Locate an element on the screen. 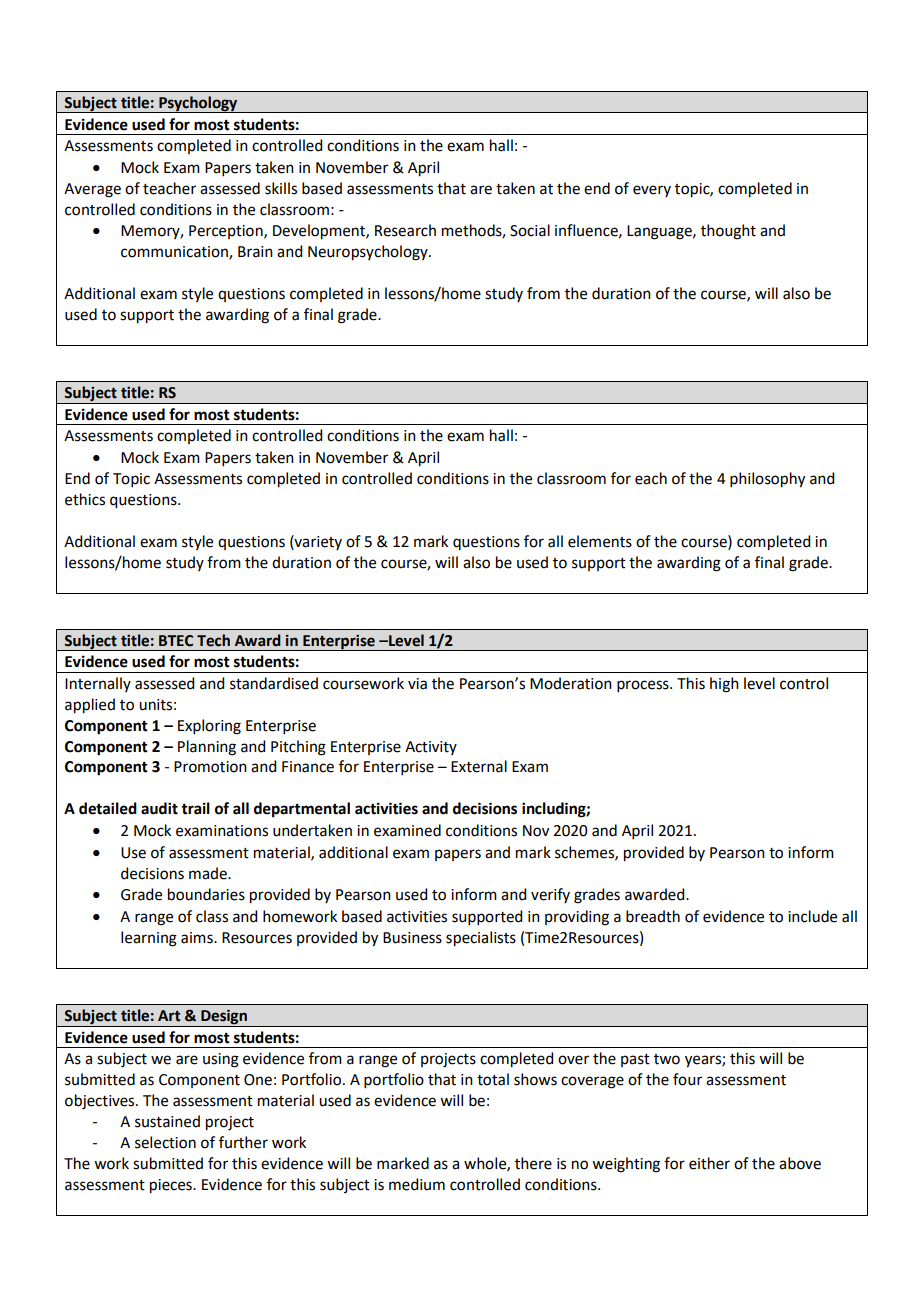  thought is located at coordinates (728, 232).
